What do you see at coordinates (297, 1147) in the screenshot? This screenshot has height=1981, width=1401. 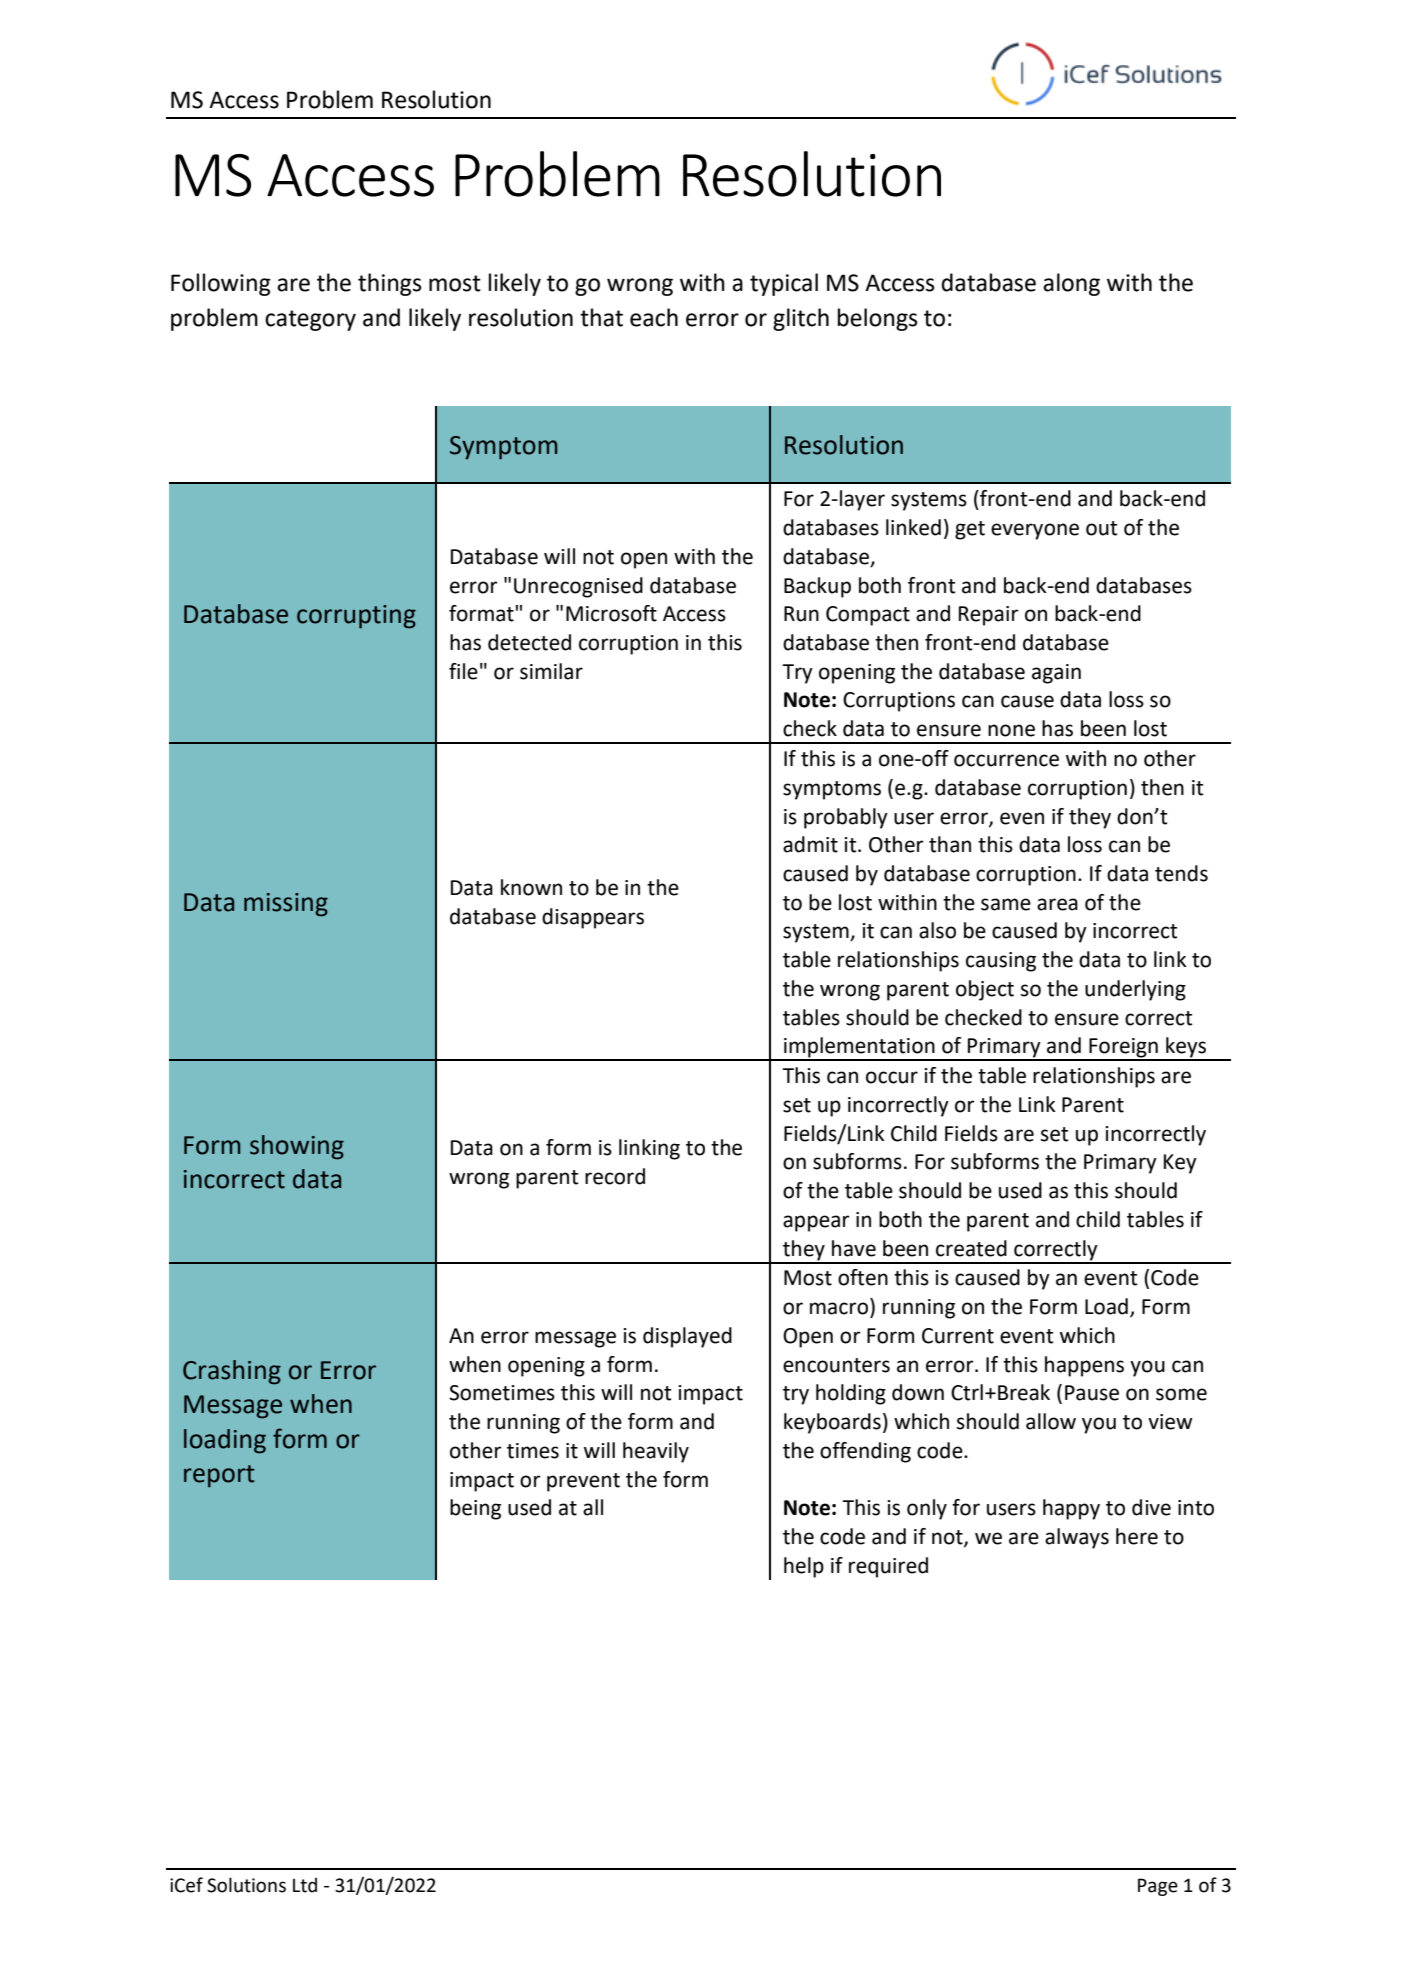 I see `showing` at bounding box center [297, 1147].
